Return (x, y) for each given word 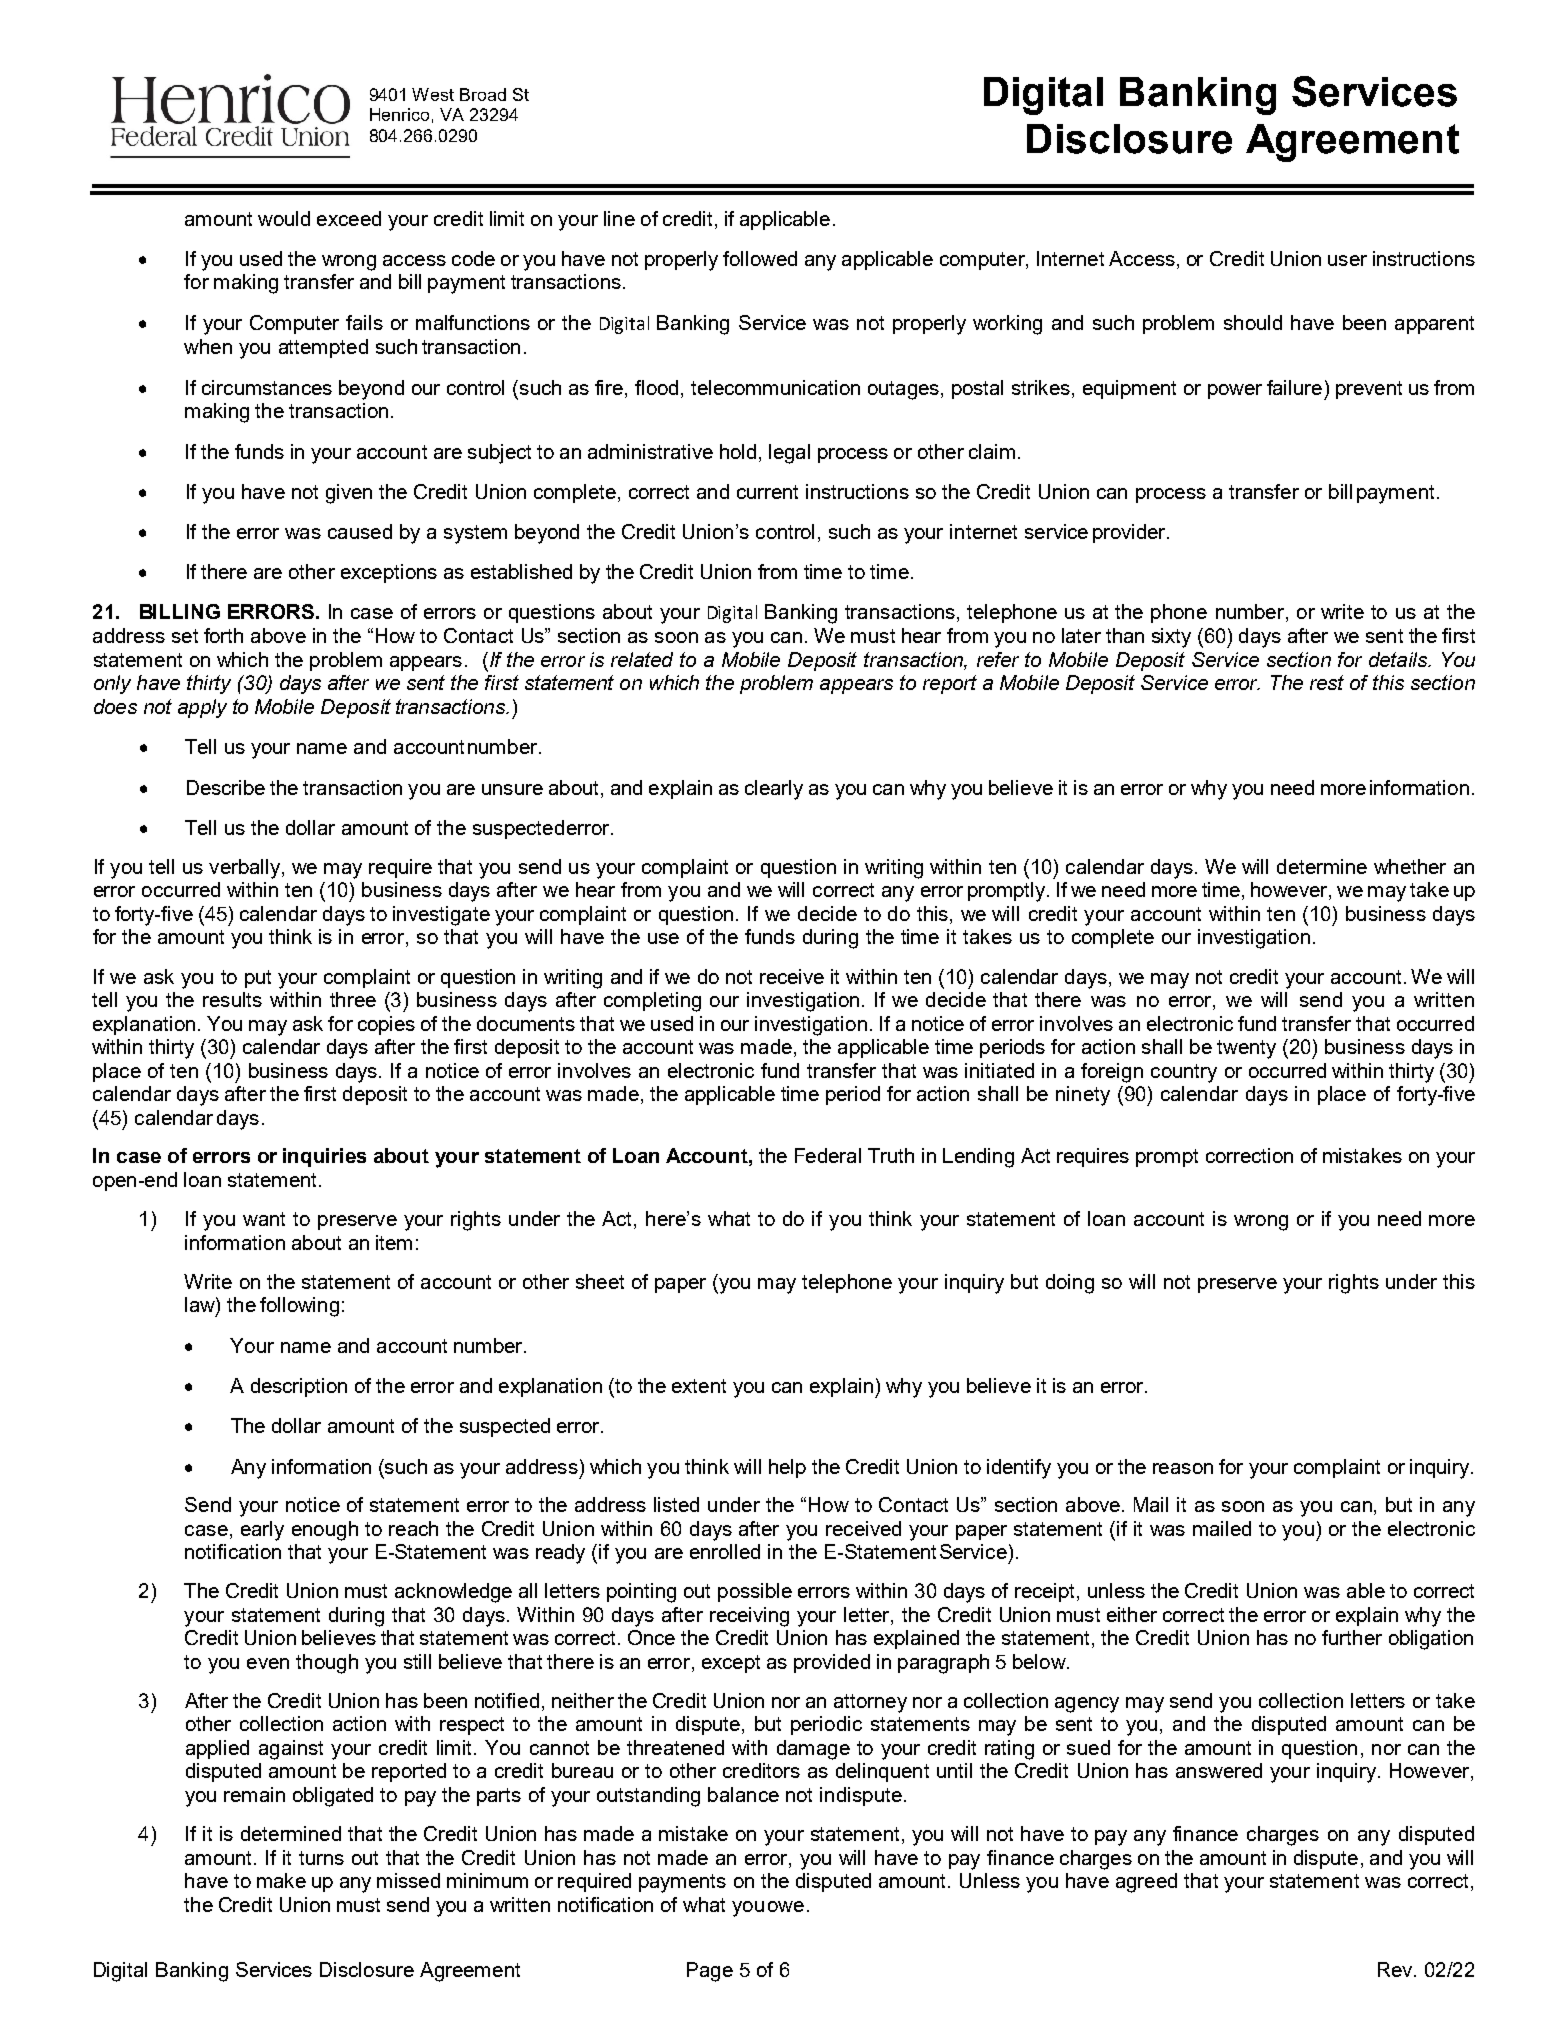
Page (710, 1972)
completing (652, 1002)
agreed (1146, 1883)
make (281, 1880)
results (232, 999)
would (284, 218)
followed (760, 258)
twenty (1246, 1049)
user (1347, 260)
